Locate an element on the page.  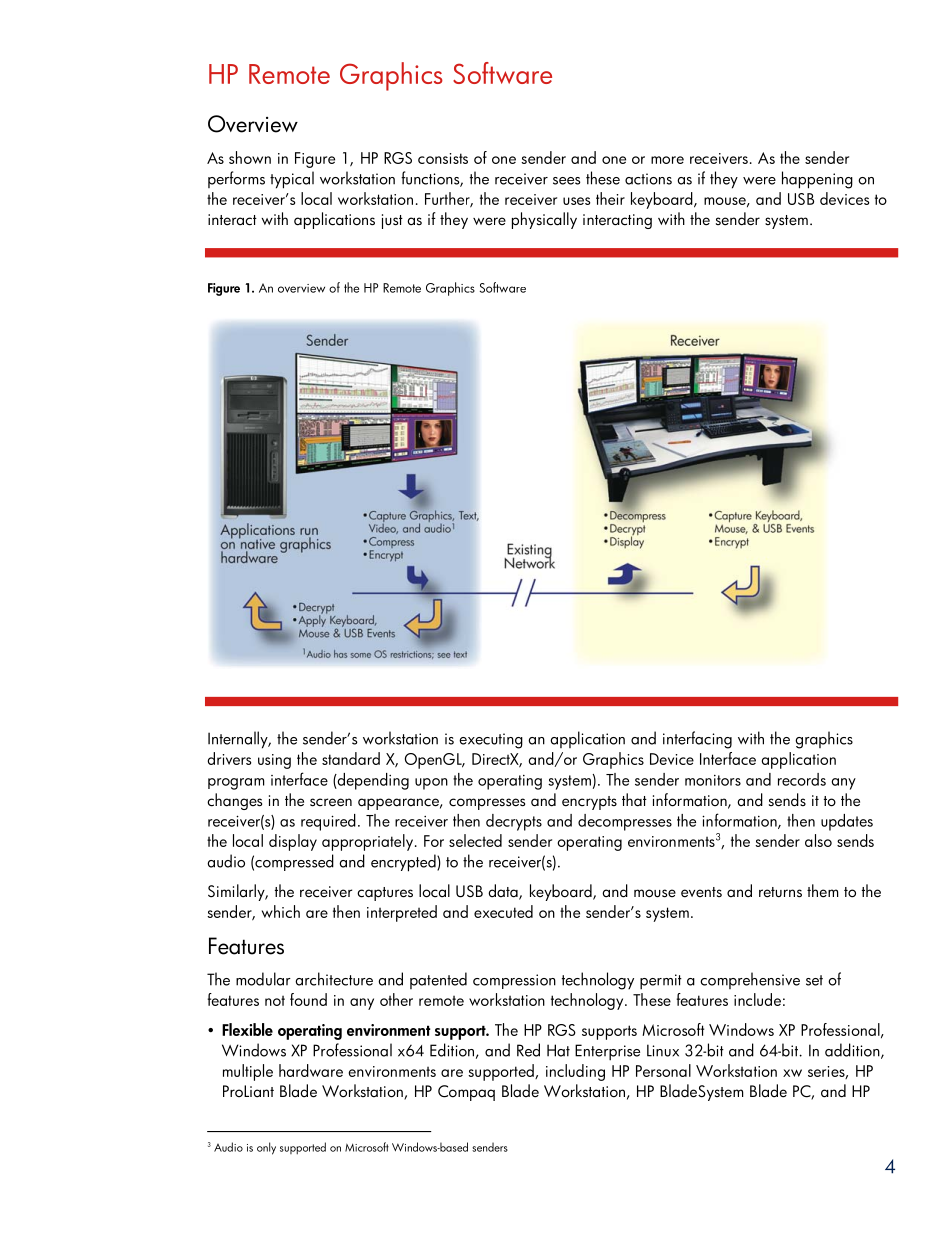
their is located at coordinates (610, 198).
